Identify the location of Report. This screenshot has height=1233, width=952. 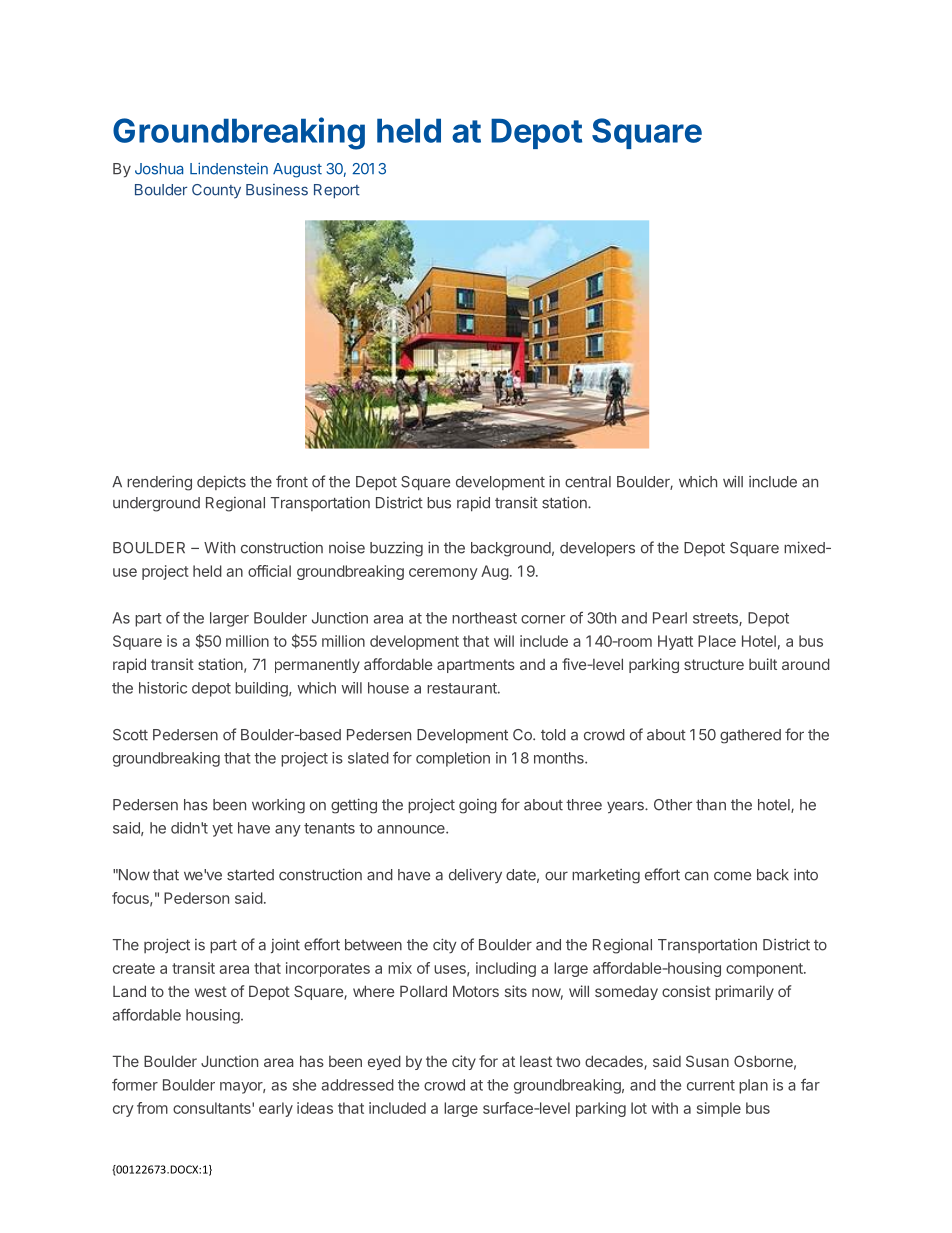
(337, 191).
